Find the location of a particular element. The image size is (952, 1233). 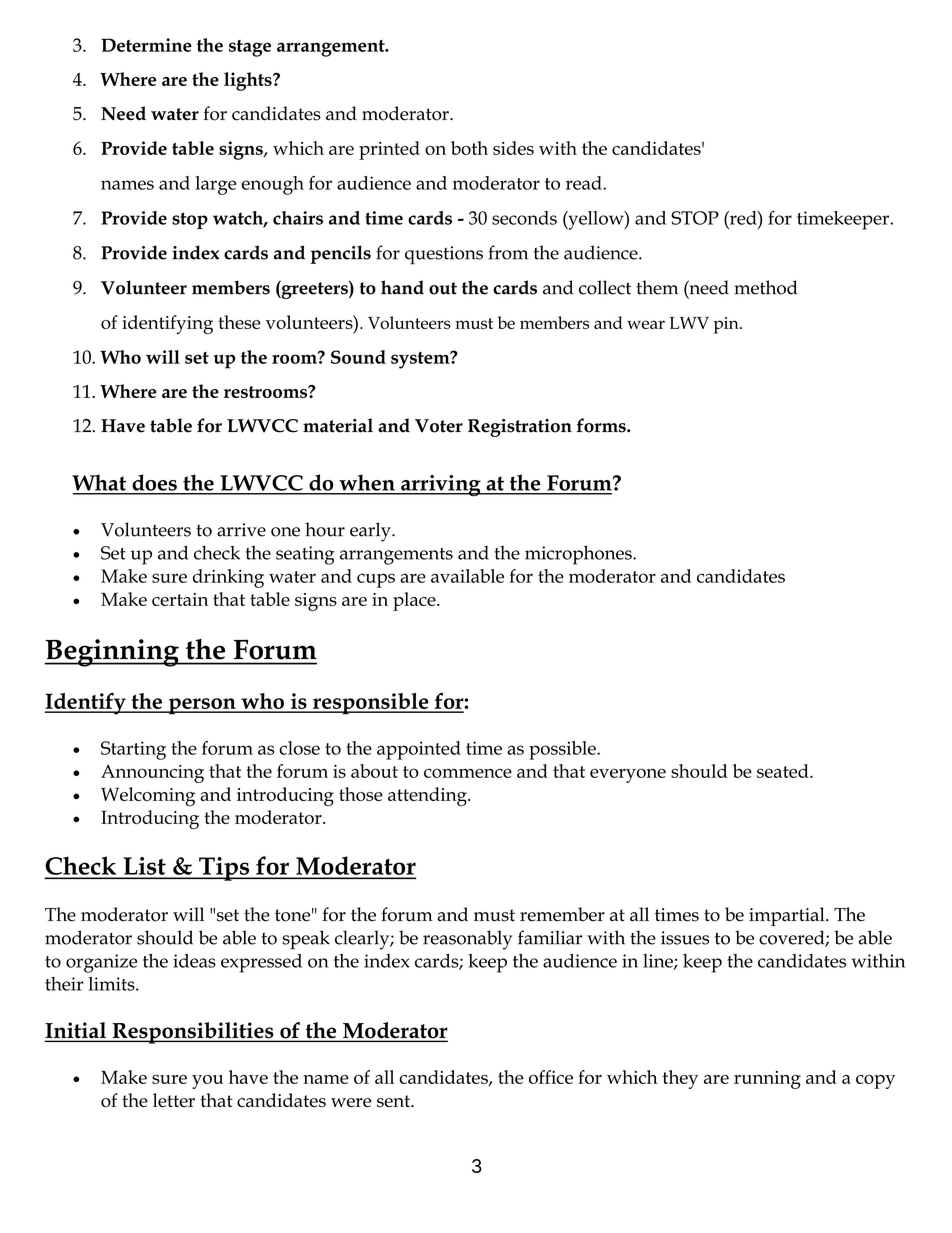

place is located at coordinates (415, 601).
